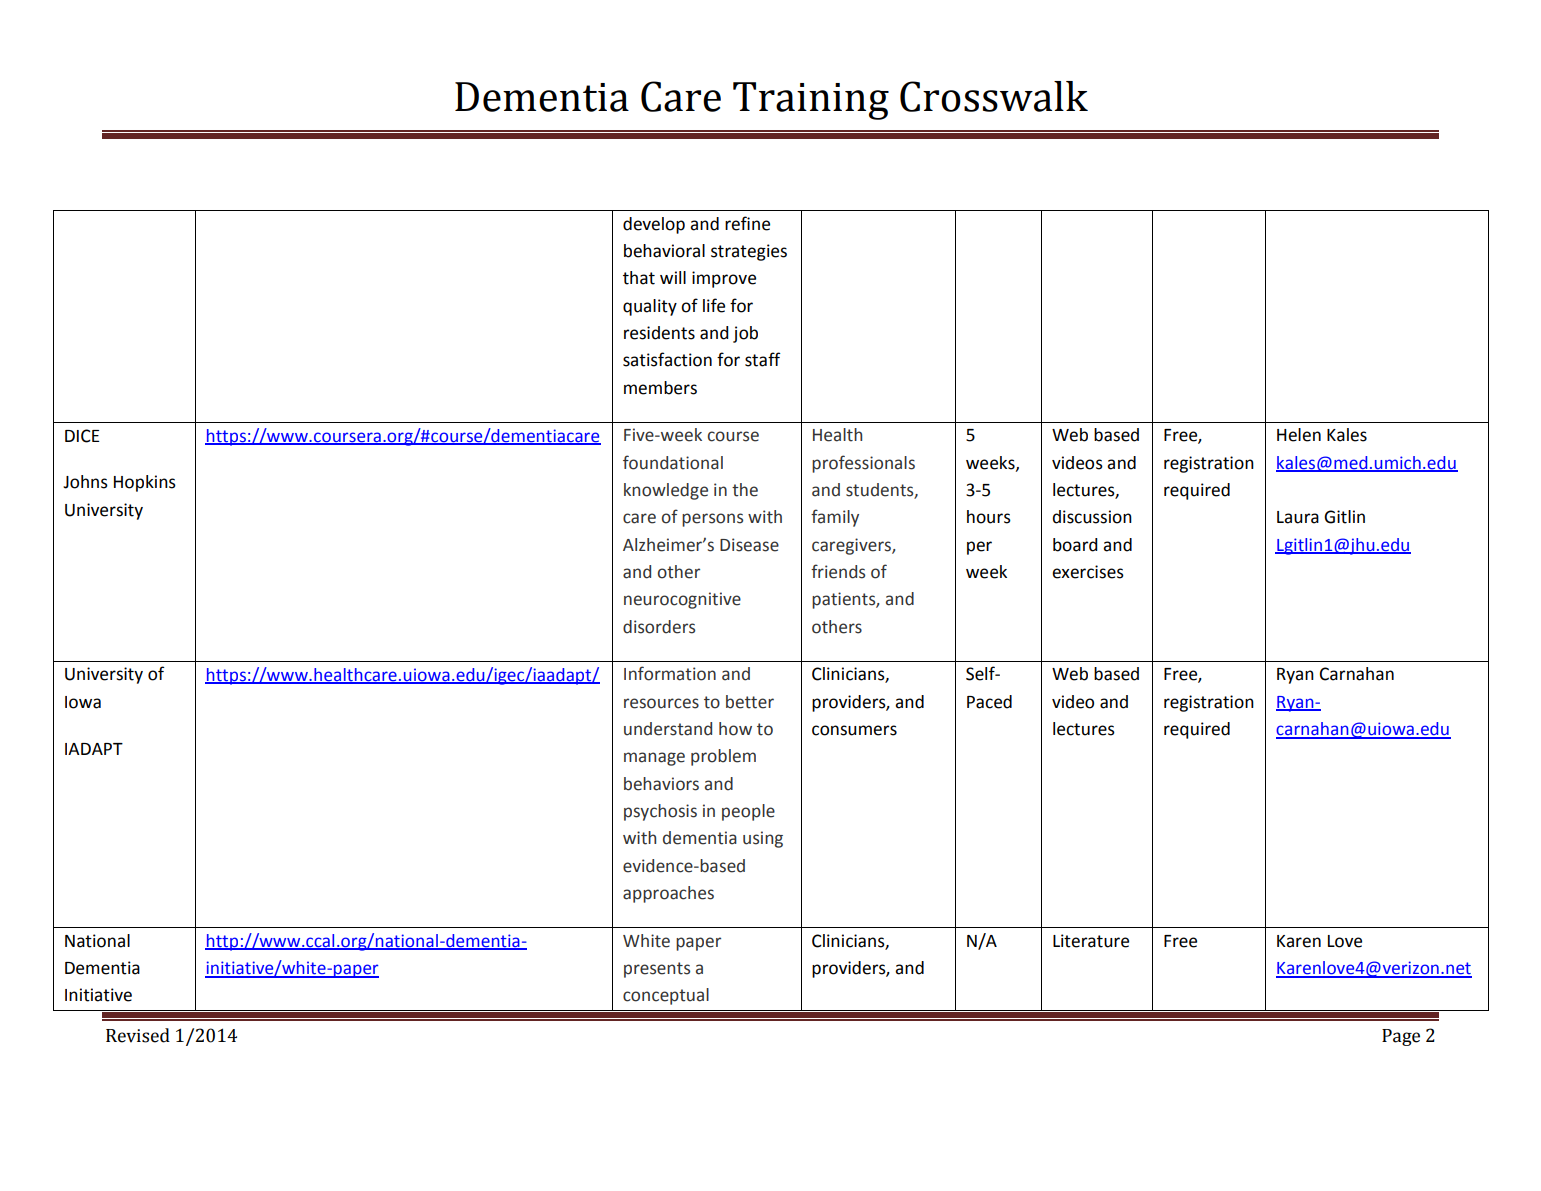  Describe the element at coordinates (994, 96) in the screenshot. I see `Crosswalk` at that location.
